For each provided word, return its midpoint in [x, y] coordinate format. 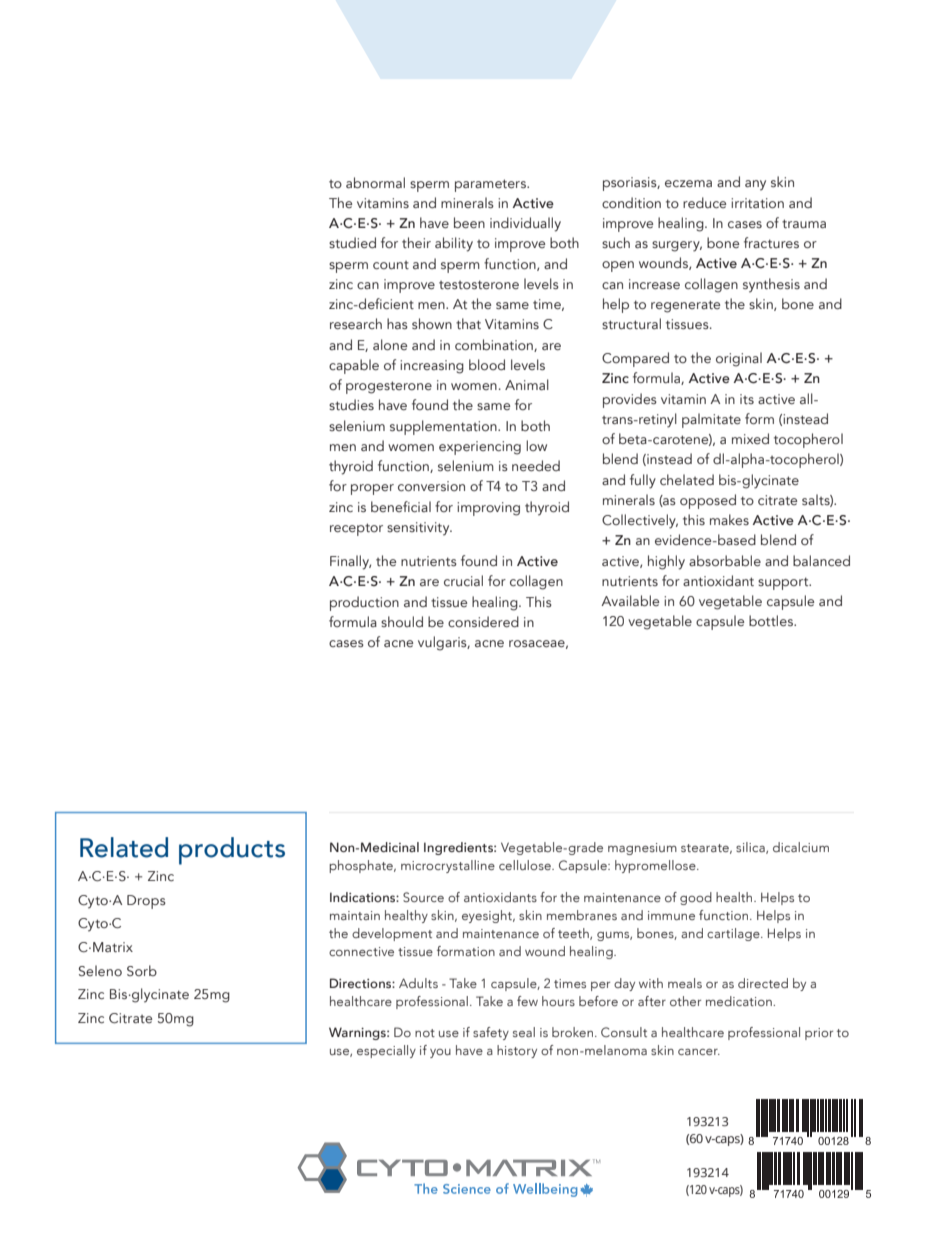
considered [483, 621]
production [364, 603]
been [469, 222]
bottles [772, 621]
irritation [757, 203]
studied [352, 242]
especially [386, 1051]
